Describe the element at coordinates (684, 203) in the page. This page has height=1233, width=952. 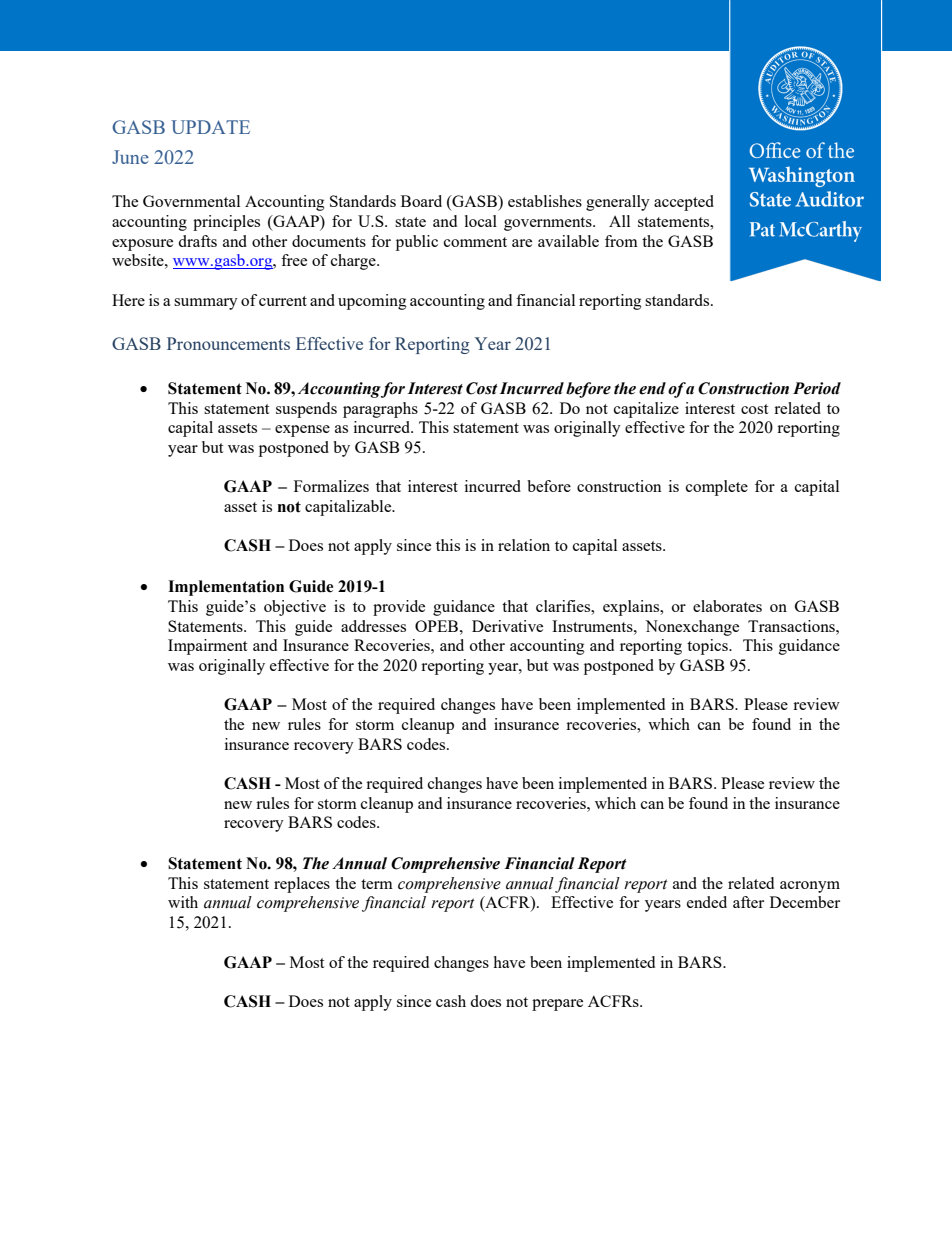
I see `accepted` at that location.
